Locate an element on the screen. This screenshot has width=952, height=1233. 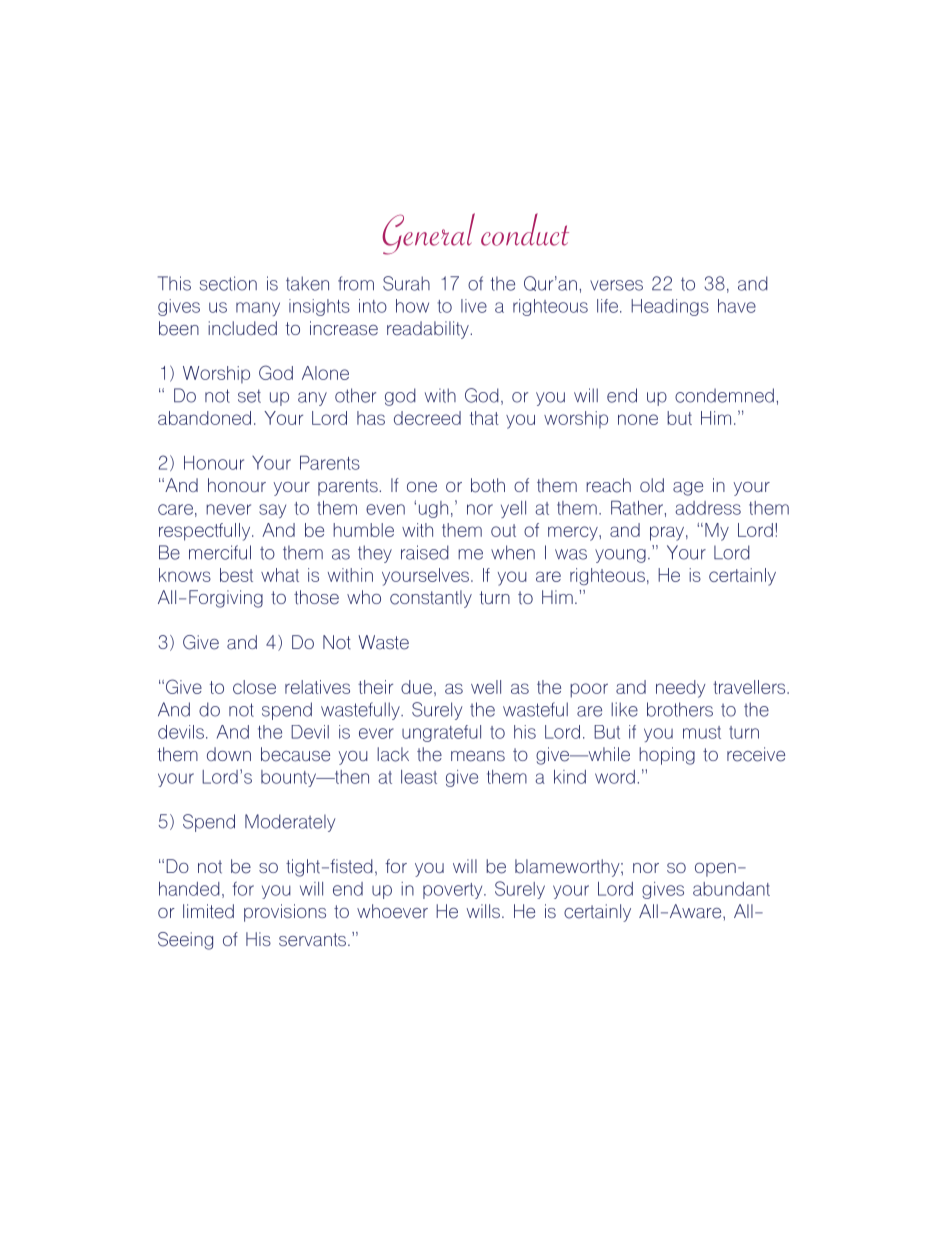
ugh is located at coordinates (433, 509).
